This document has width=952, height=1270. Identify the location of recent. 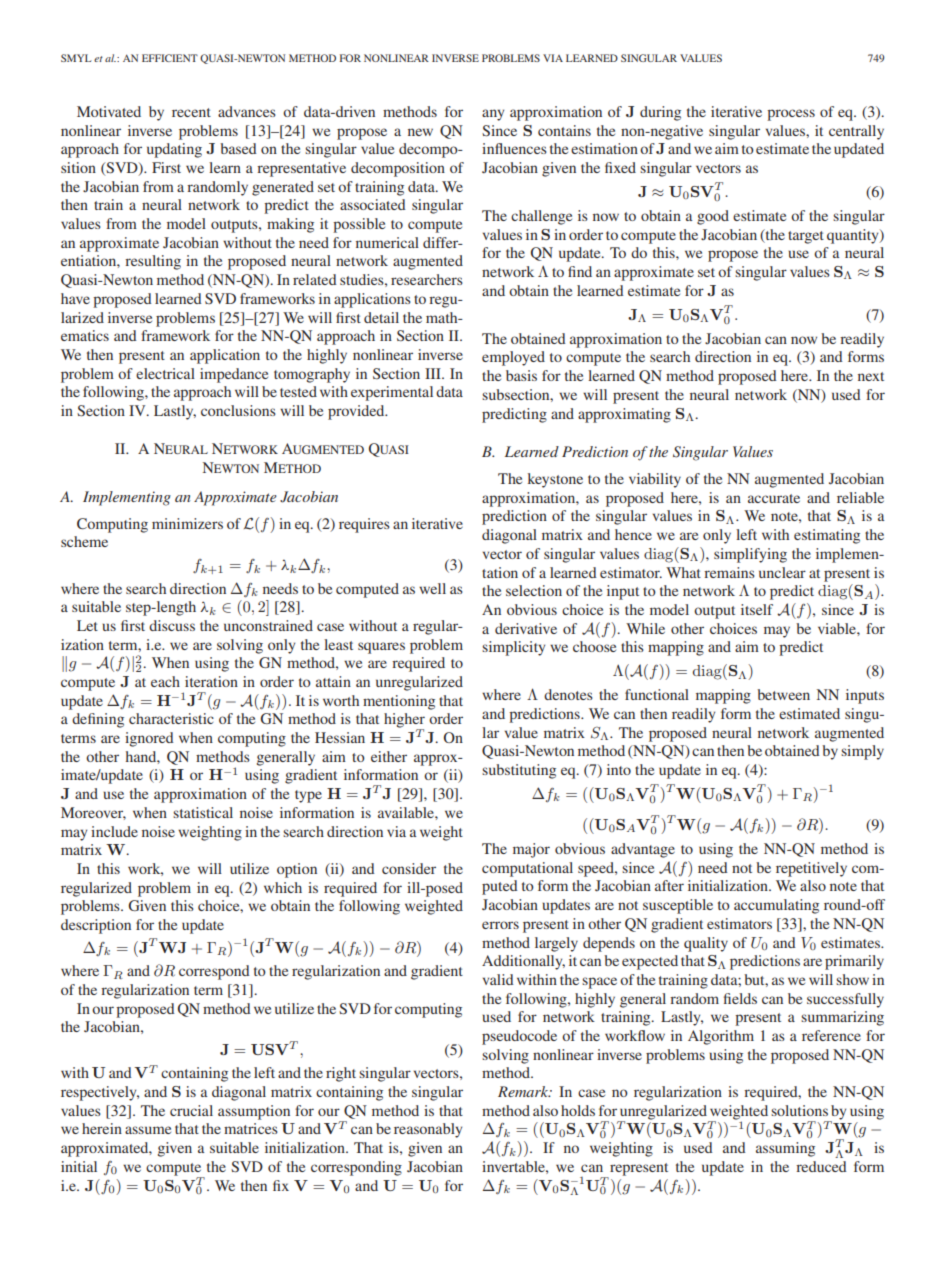
(191, 112).
